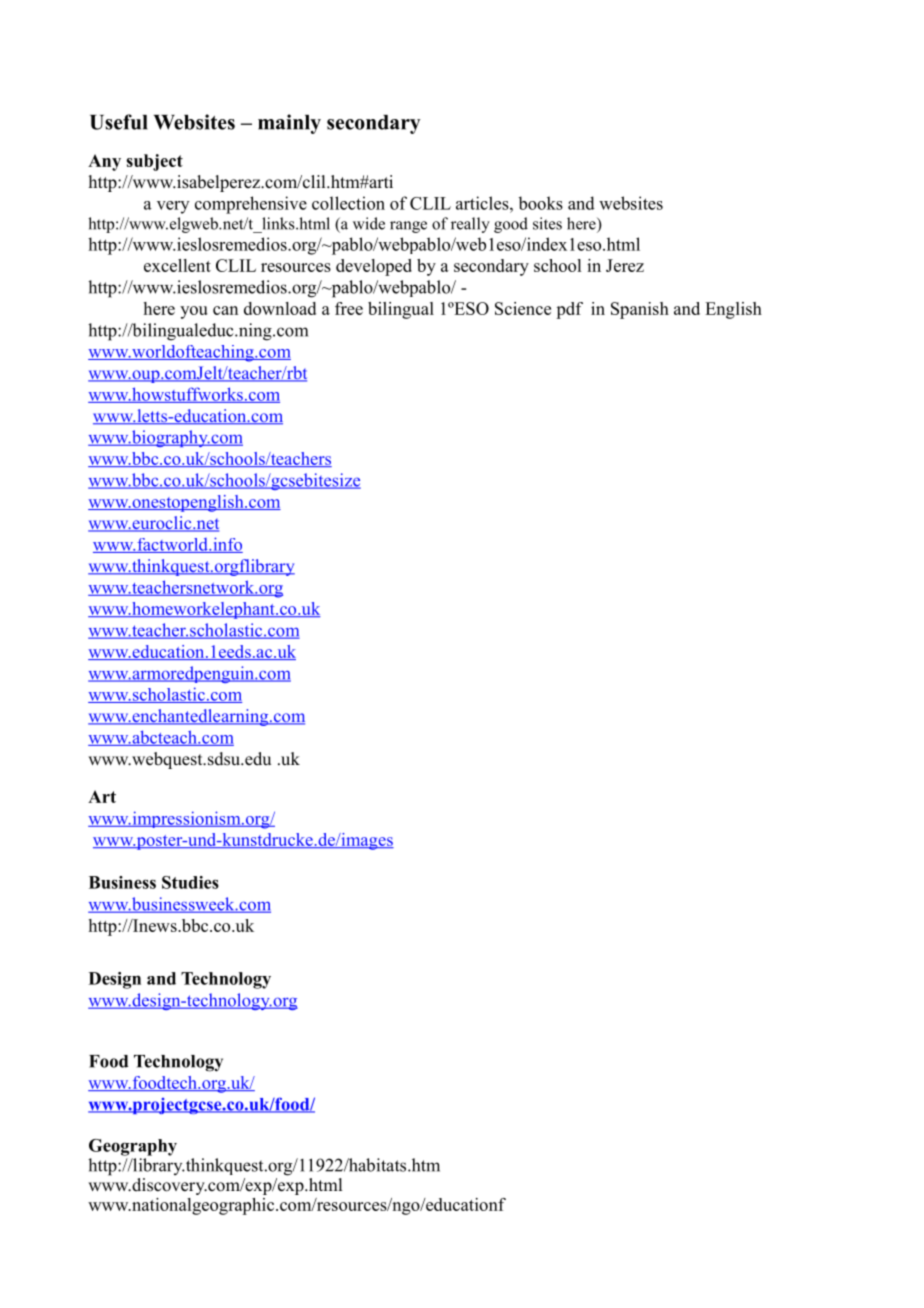 This page has width=924, height=1308. I want to click on Studies, so click(190, 882).
